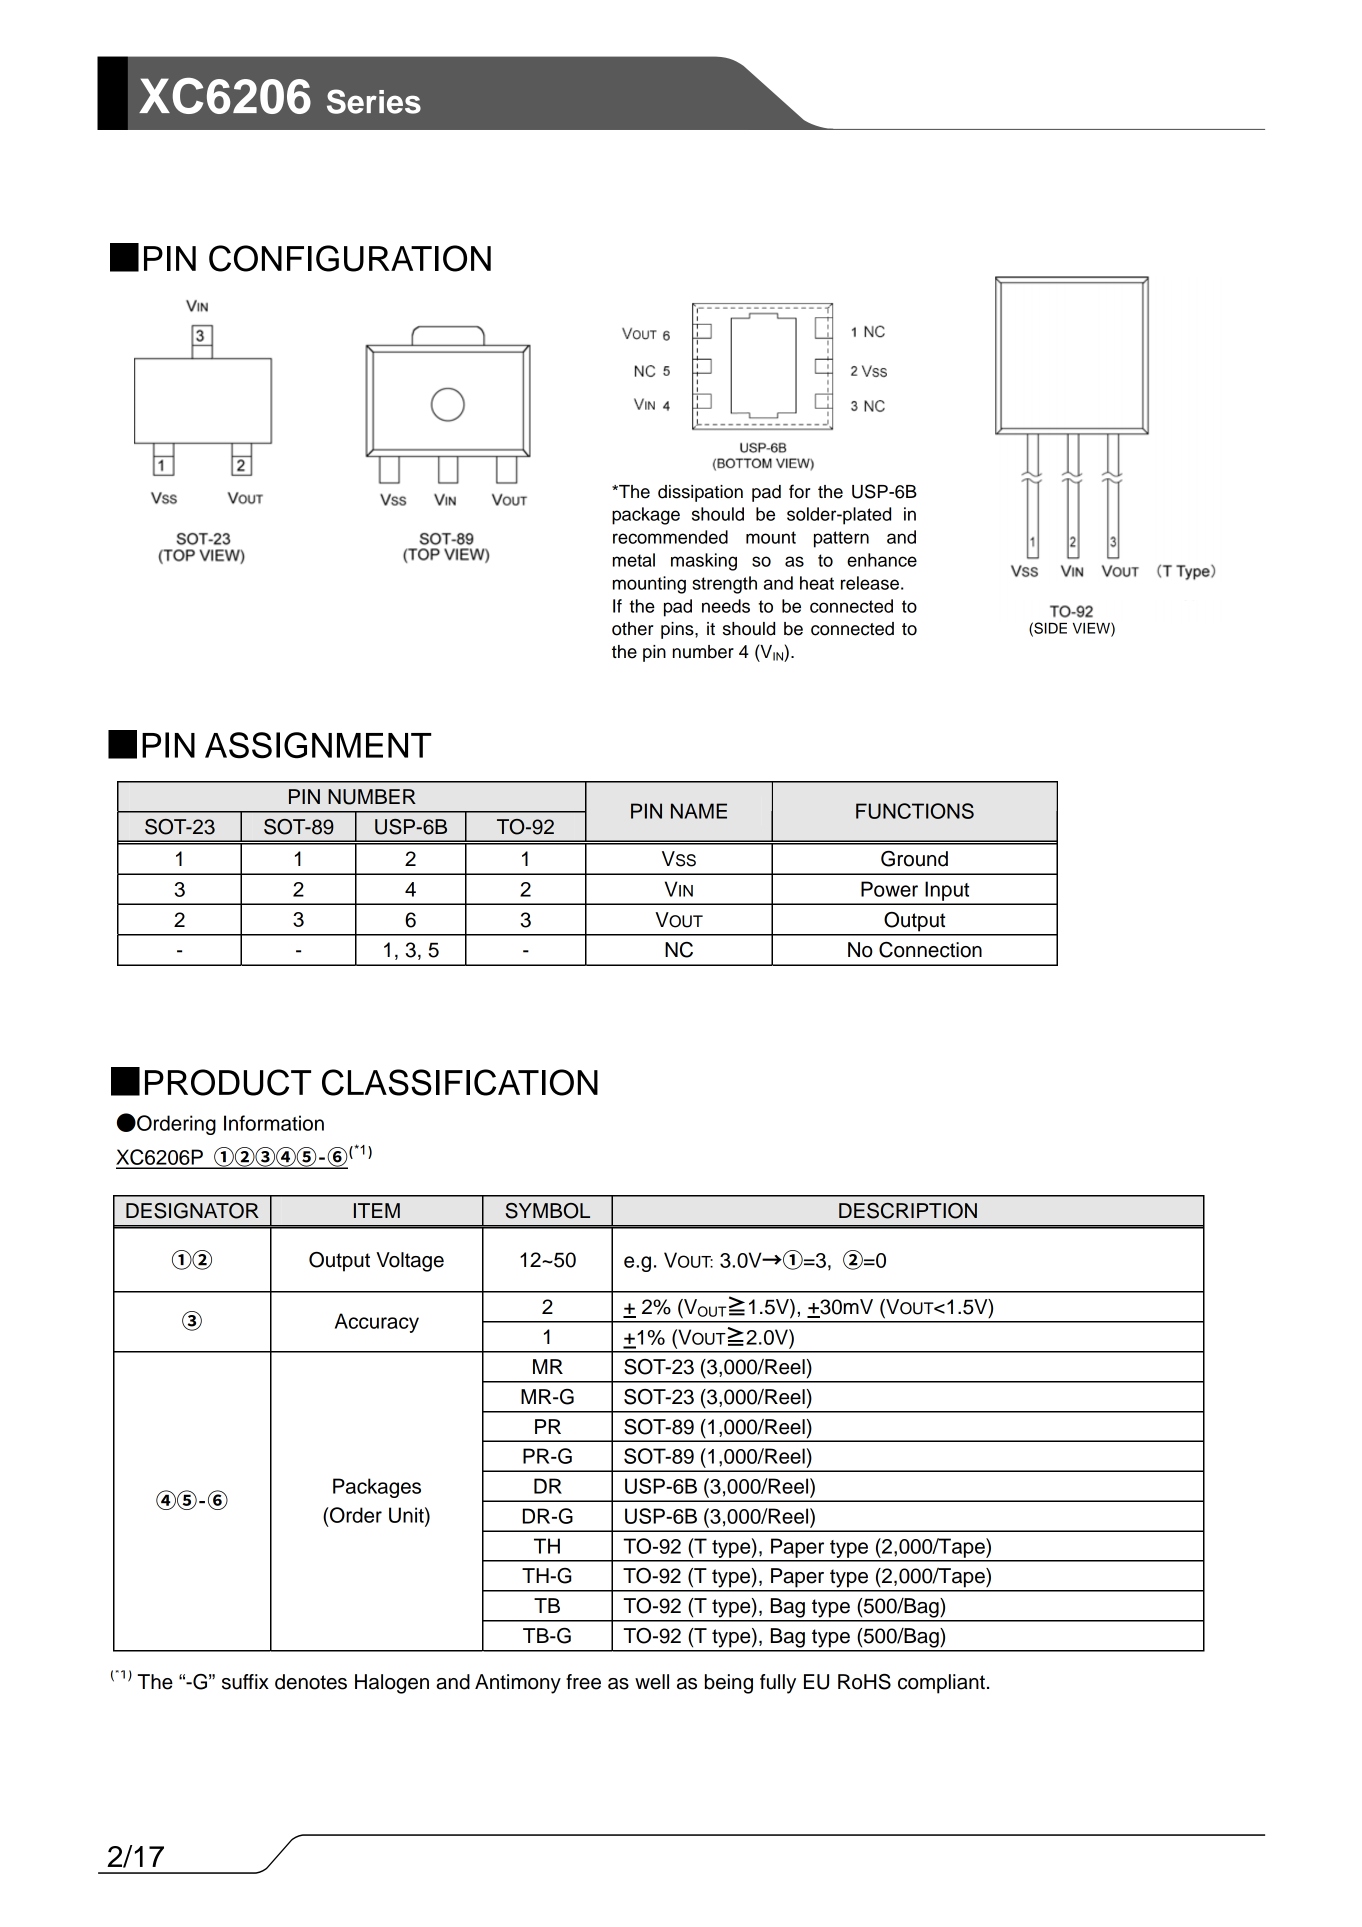  Describe the element at coordinates (889, 889) in the document. I see `Power` at that location.
